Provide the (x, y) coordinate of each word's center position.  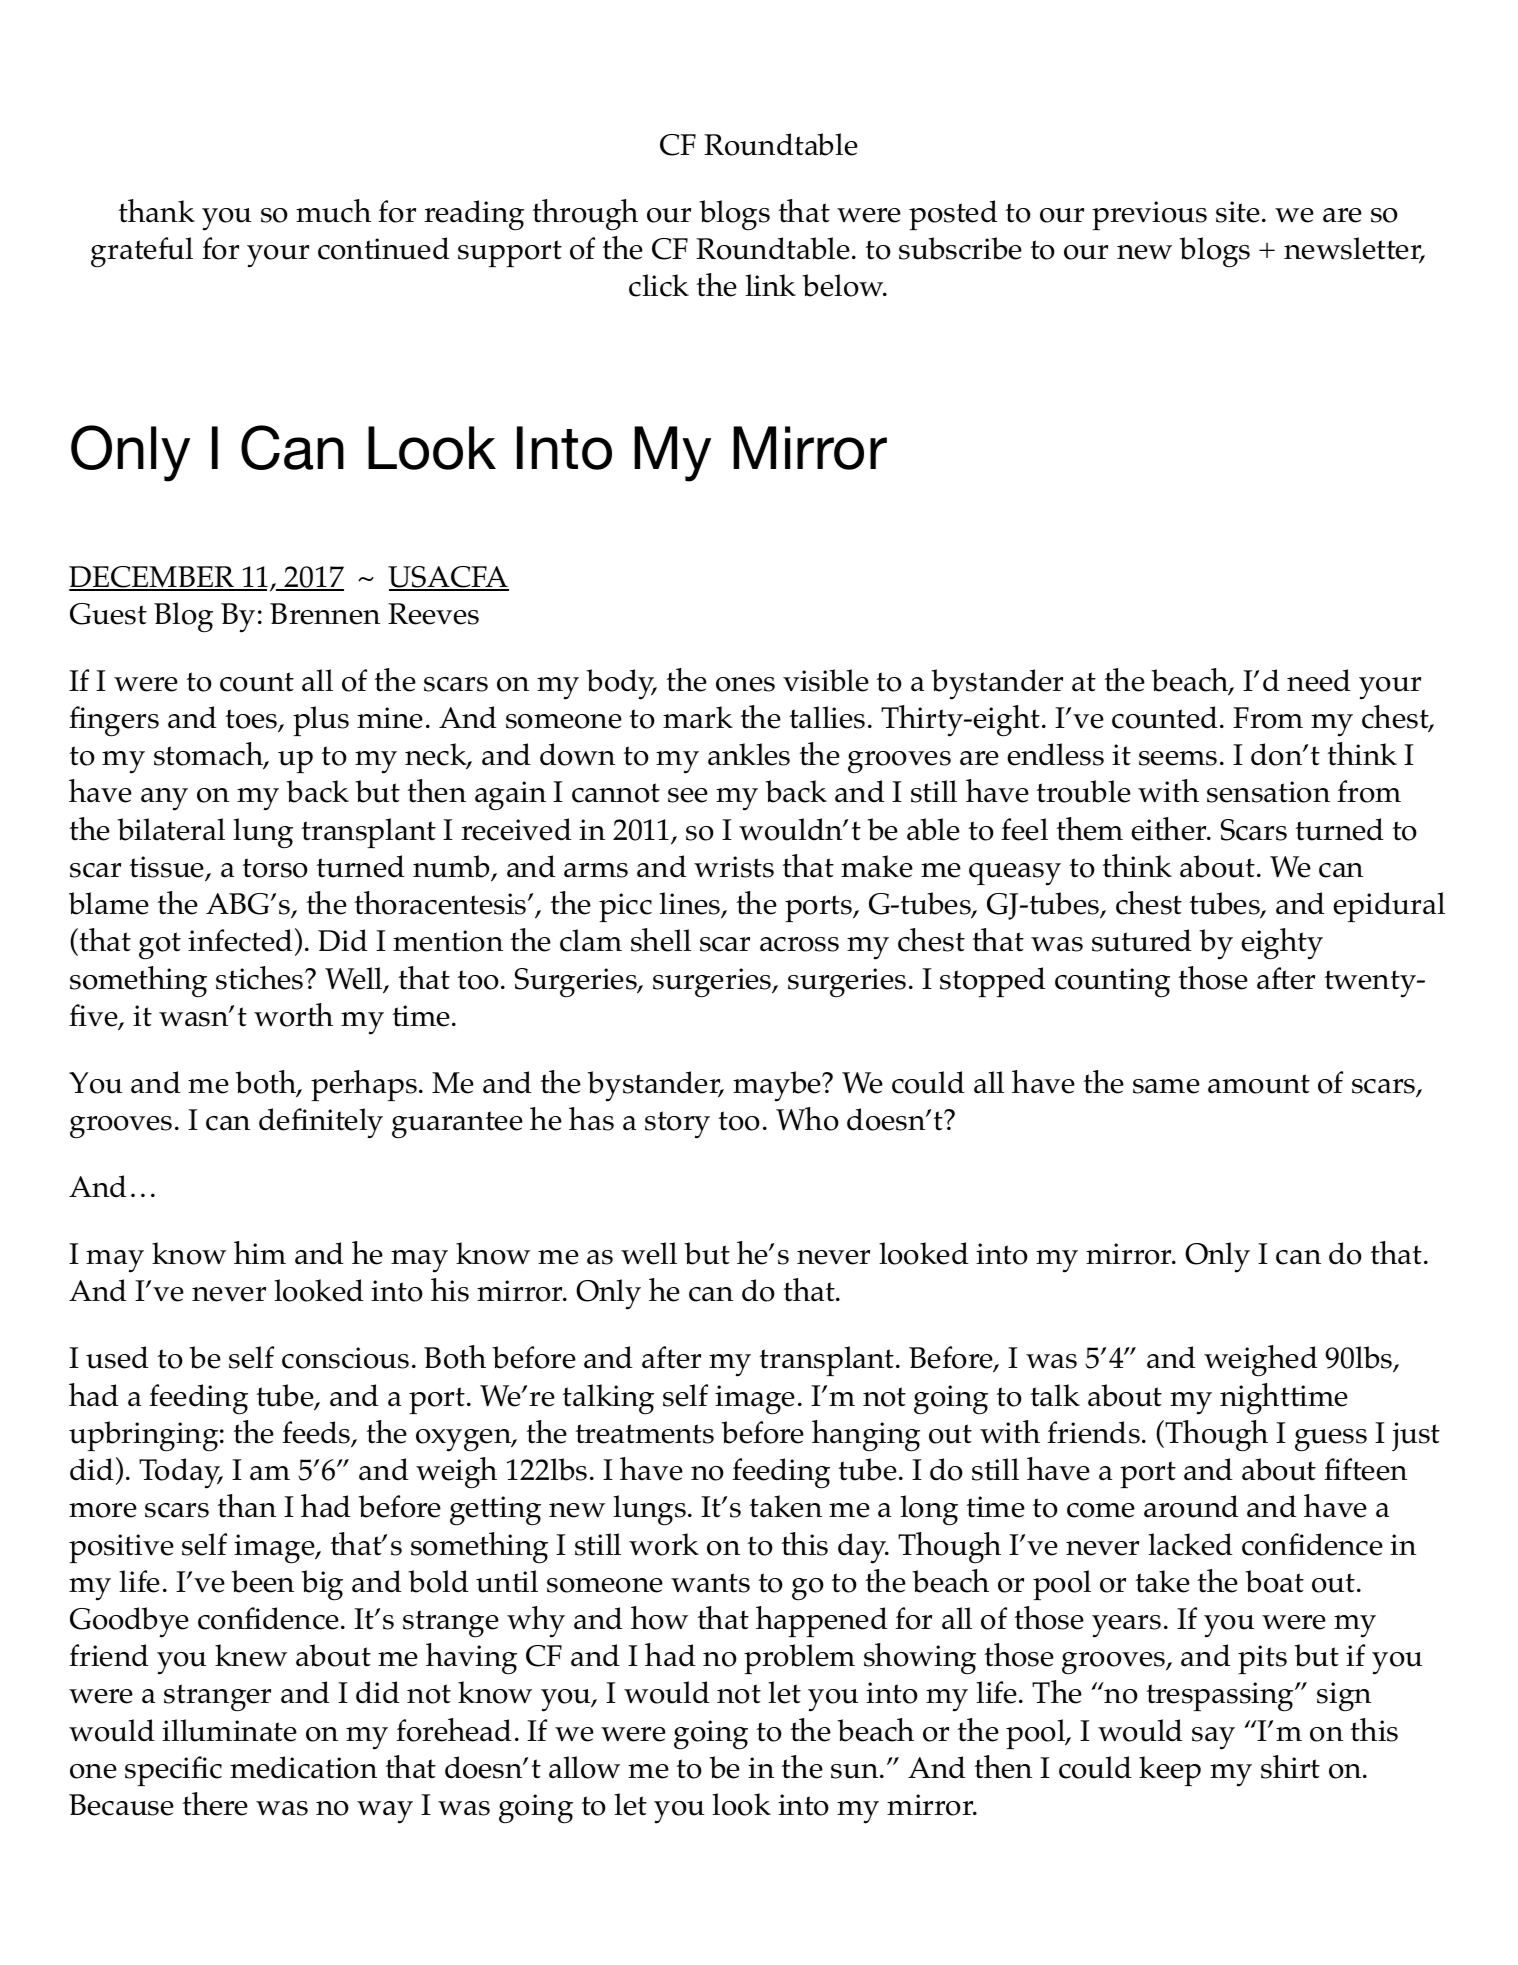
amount (1259, 1084)
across (799, 944)
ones (745, 684)
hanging (866, 1436)
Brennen (325, 614)
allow (584, 1767)
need (1319, 680)
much (333, 211)
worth (293, 1015)
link (770, 285)
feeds (317, 1433)
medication (303, 1767)
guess (1331, 1440)
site (1238, 212)
